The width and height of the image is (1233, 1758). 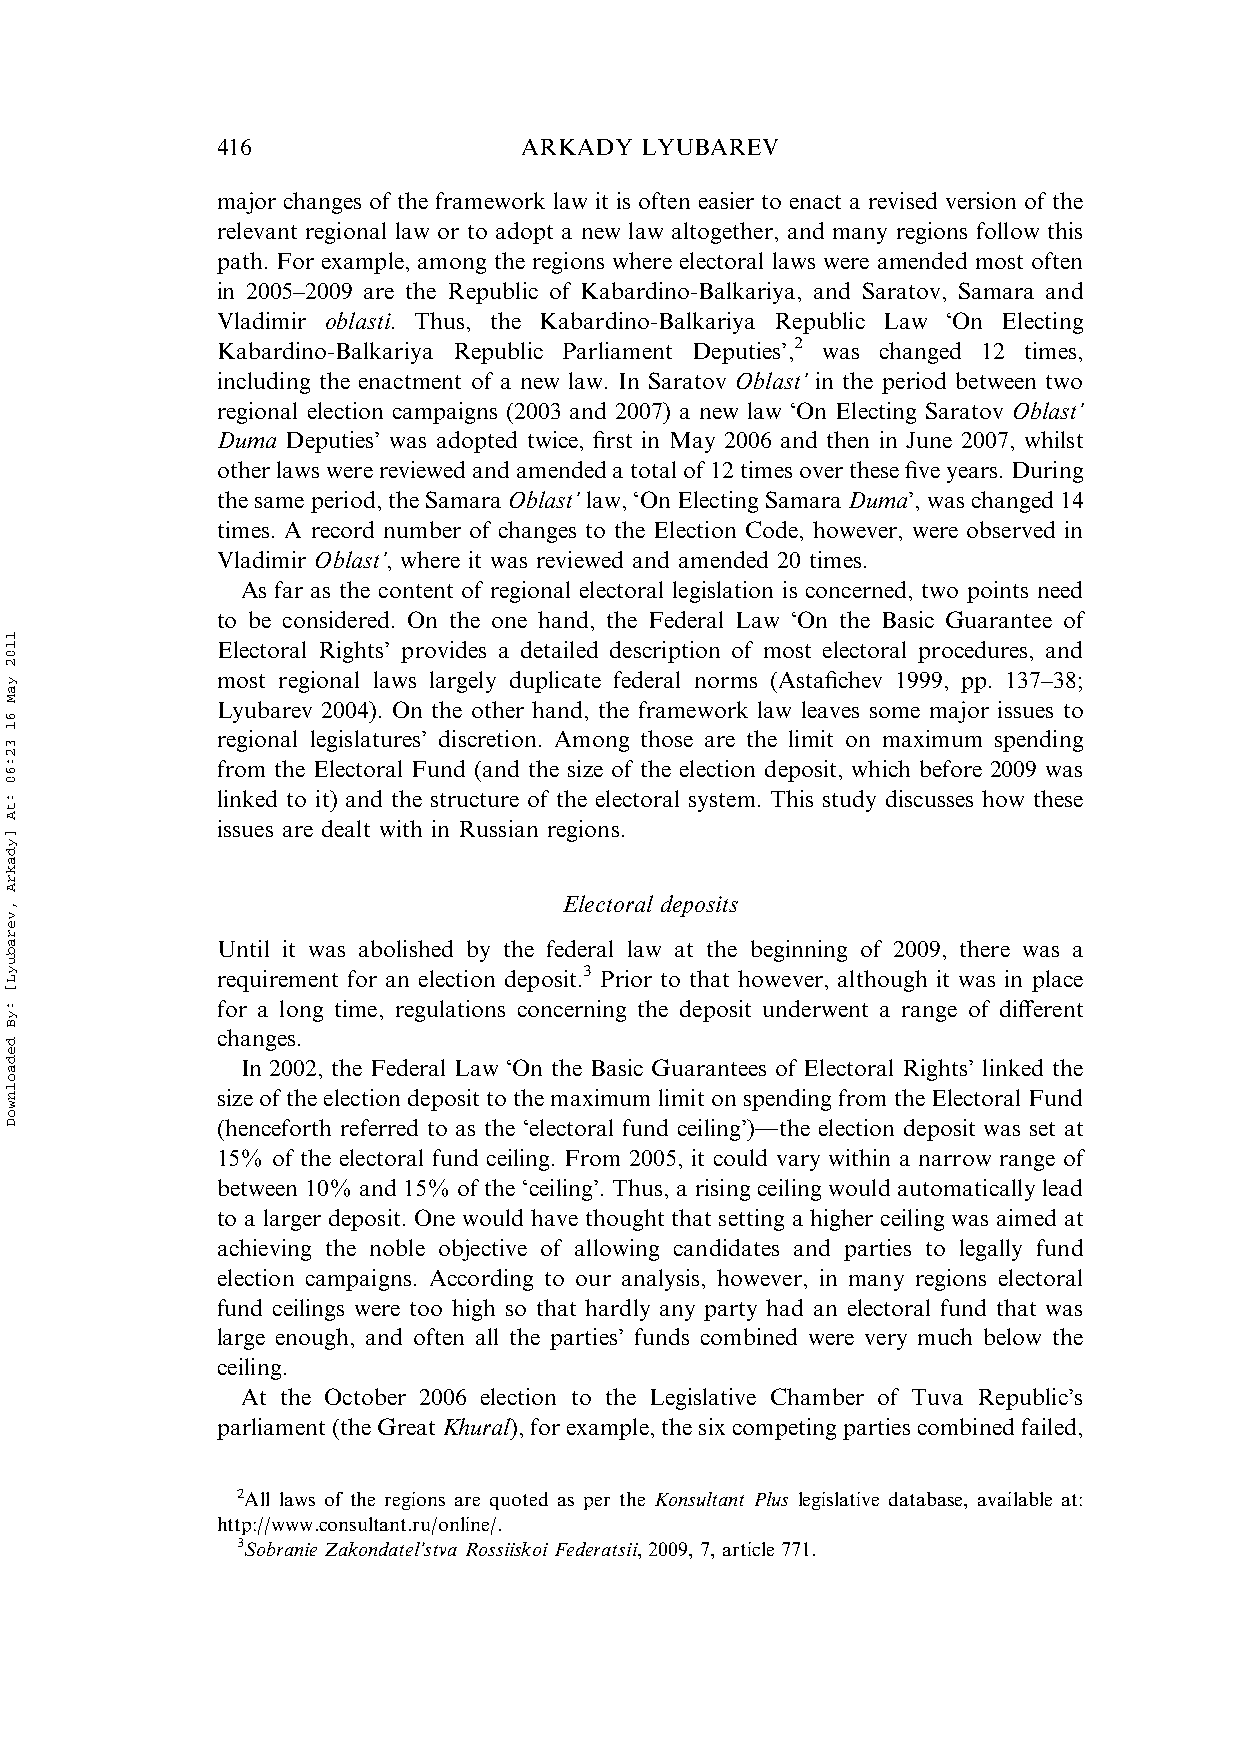 What do you see at coordinates (722, 802) in the image?
I see `system` at bounding box center [722, 802].
